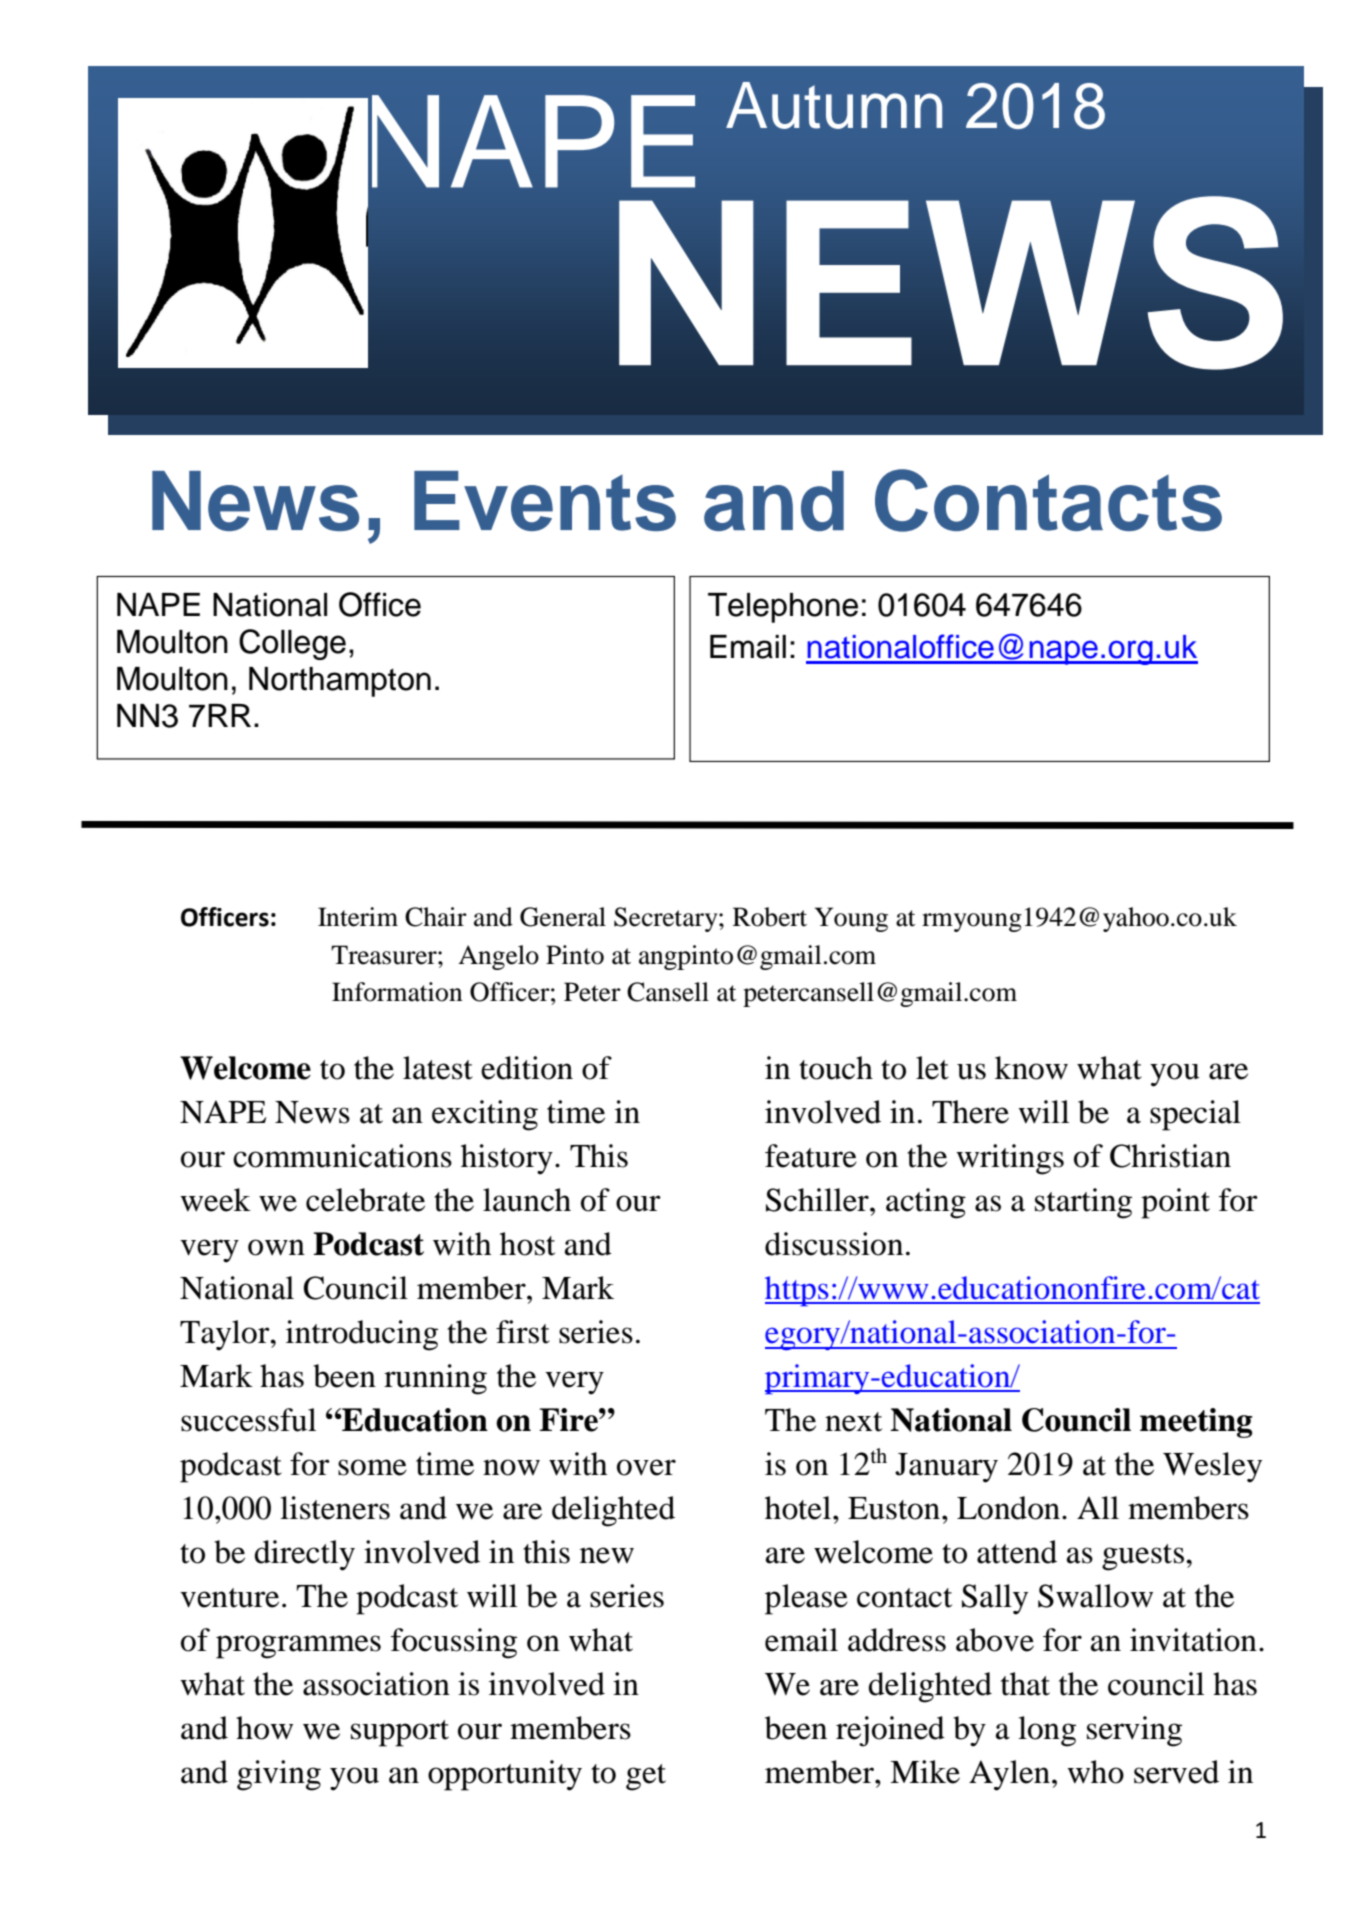 This image has height=1931, width=1365. What do you see at coordinates (1031, 1068) in the image?
I see `know` at bounding box center [1031, 1068].
